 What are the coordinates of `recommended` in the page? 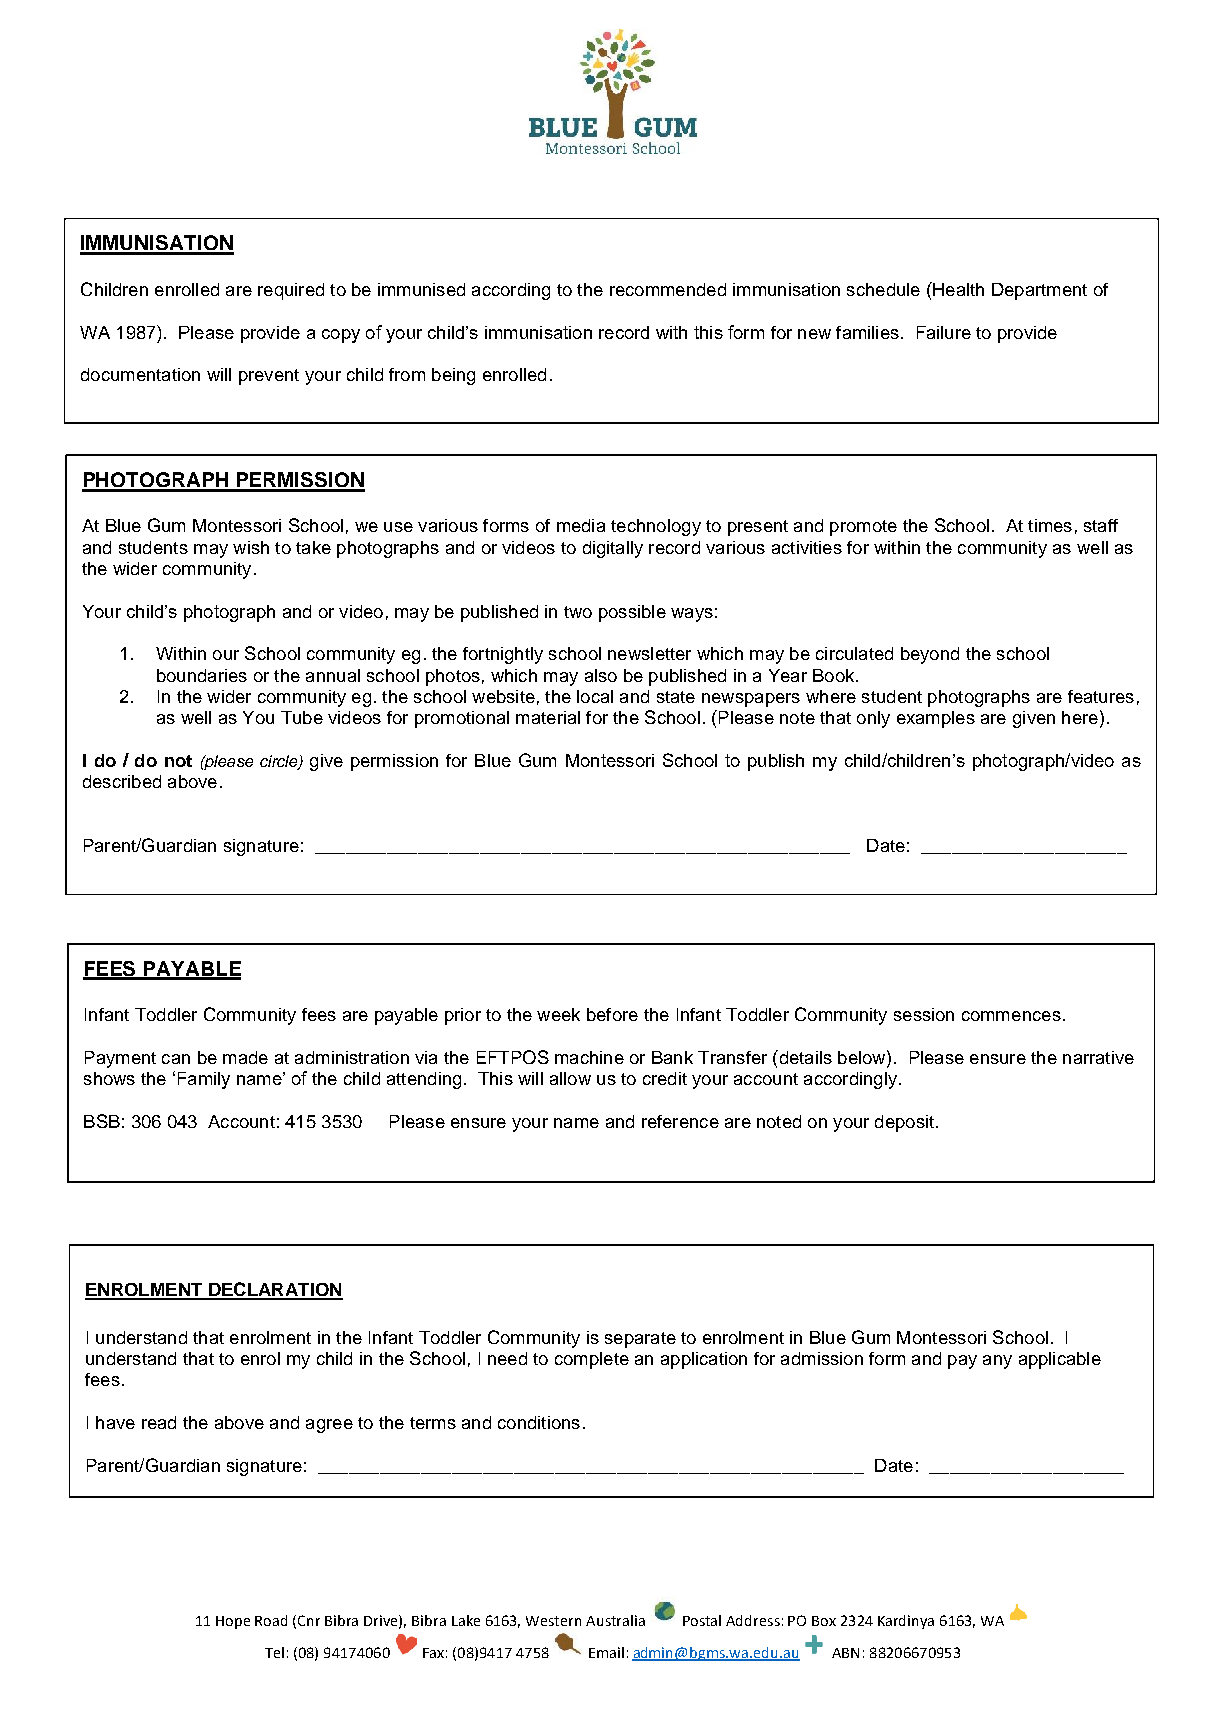 It's located at (668, 289).
